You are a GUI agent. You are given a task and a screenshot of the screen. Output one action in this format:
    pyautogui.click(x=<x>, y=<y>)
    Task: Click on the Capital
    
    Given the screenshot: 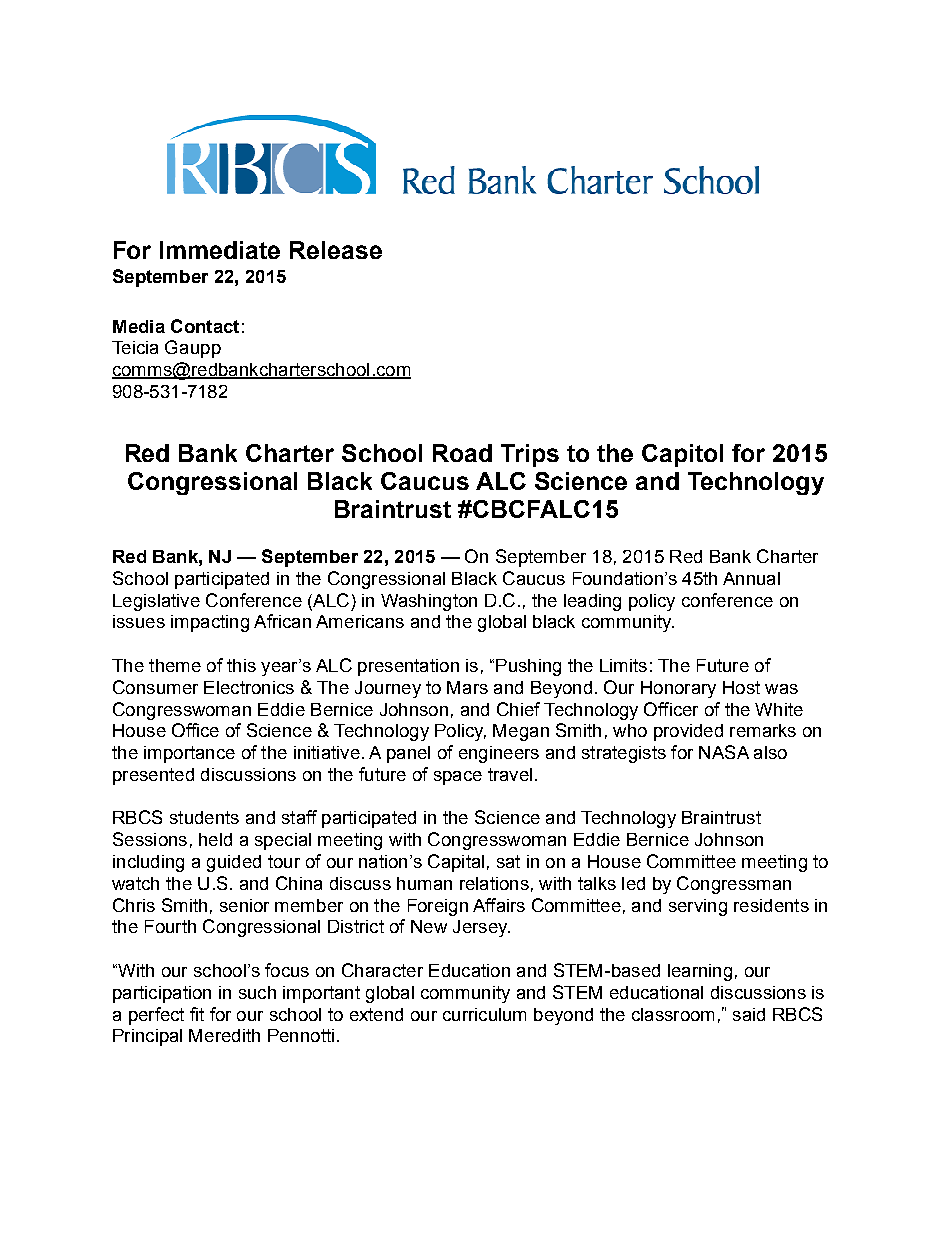 What is the action you would take?
    pyautogui.click(x=456, y=863)
